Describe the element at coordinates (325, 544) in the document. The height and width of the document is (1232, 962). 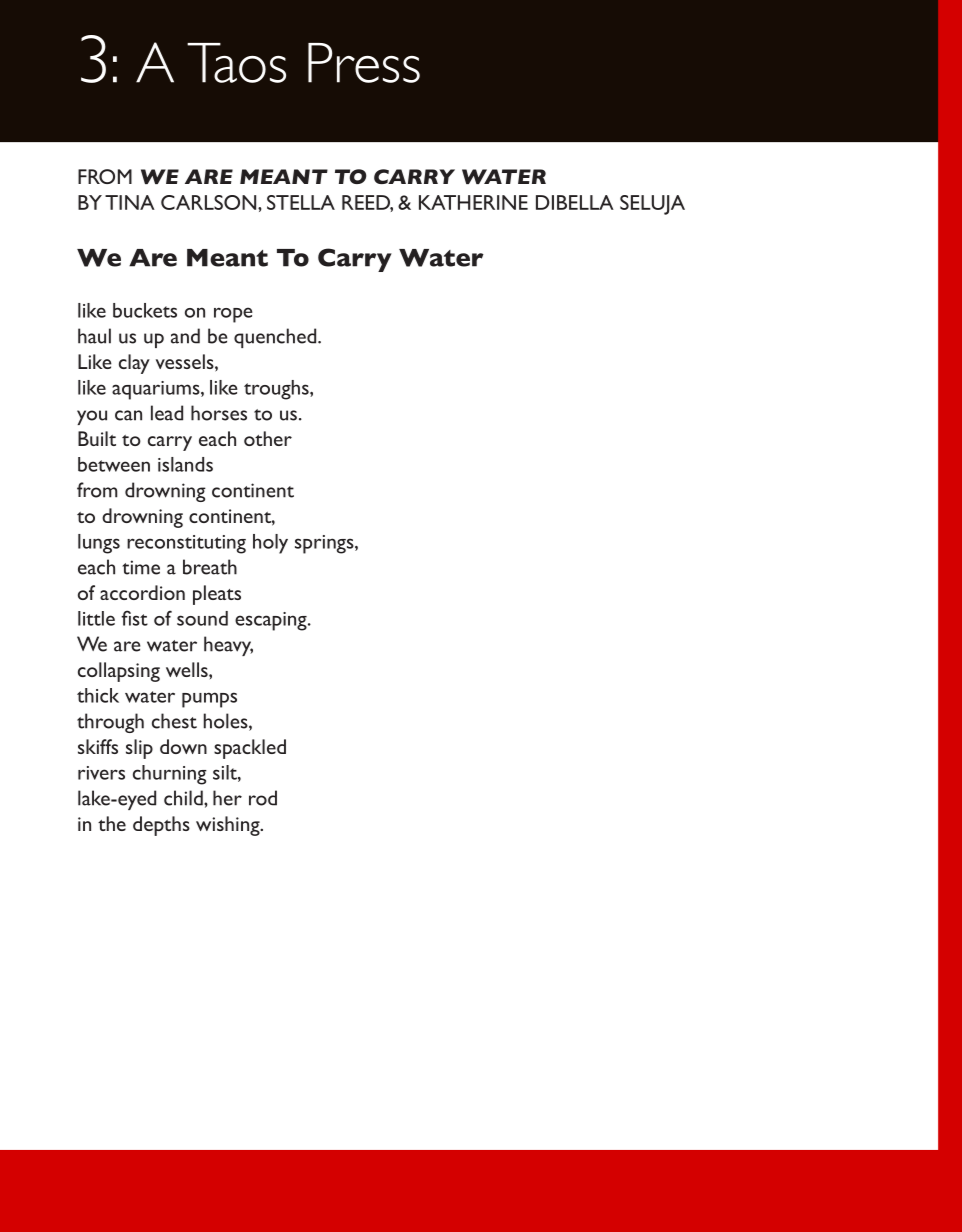
I see `springs` at that location.
